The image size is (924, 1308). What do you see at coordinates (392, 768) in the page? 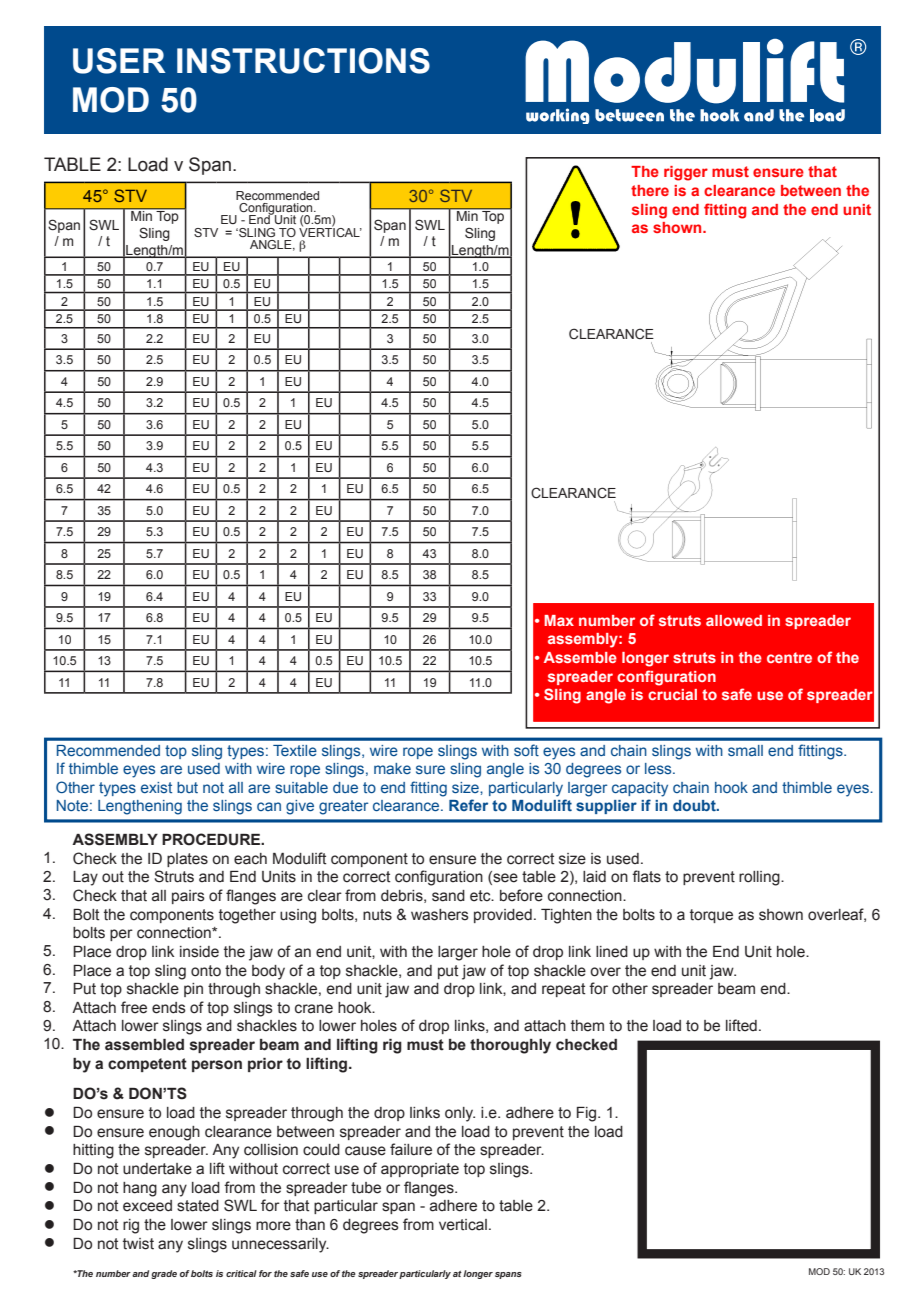
I see `make` at bounding box center [392, 768].
